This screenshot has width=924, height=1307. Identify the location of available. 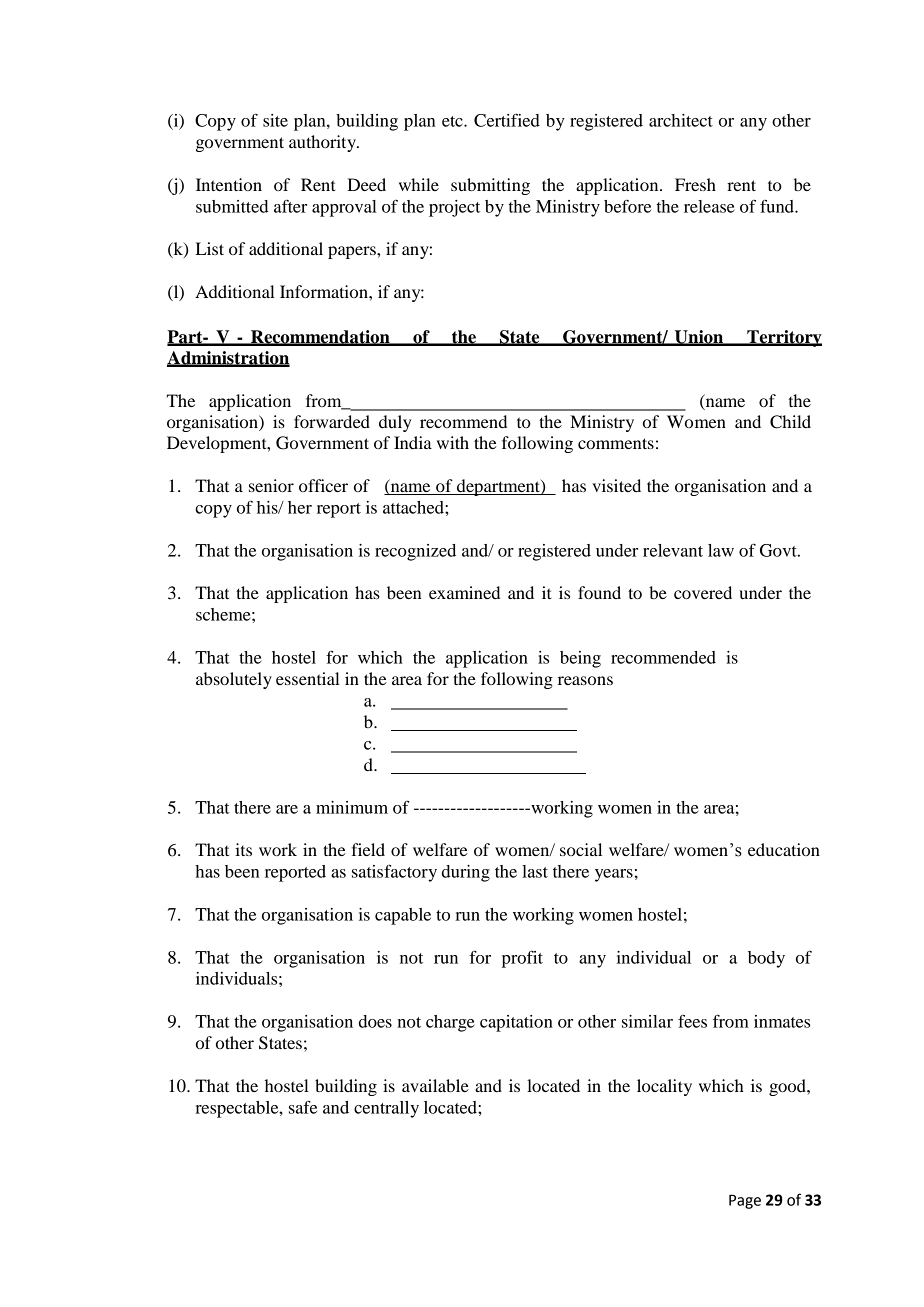
(435, 1085).
